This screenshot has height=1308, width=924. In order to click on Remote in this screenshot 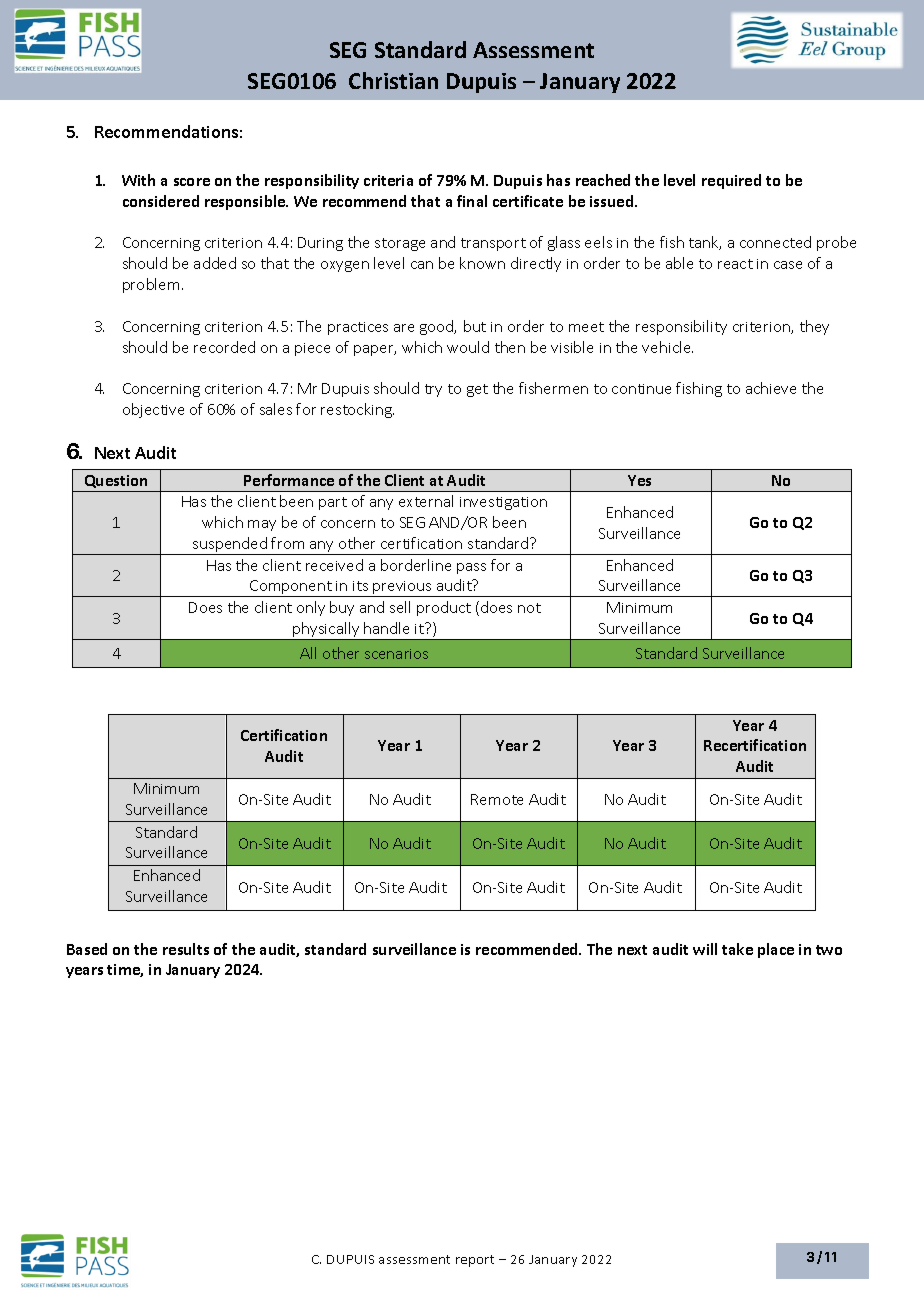, I will do `click(497, 799)`.
